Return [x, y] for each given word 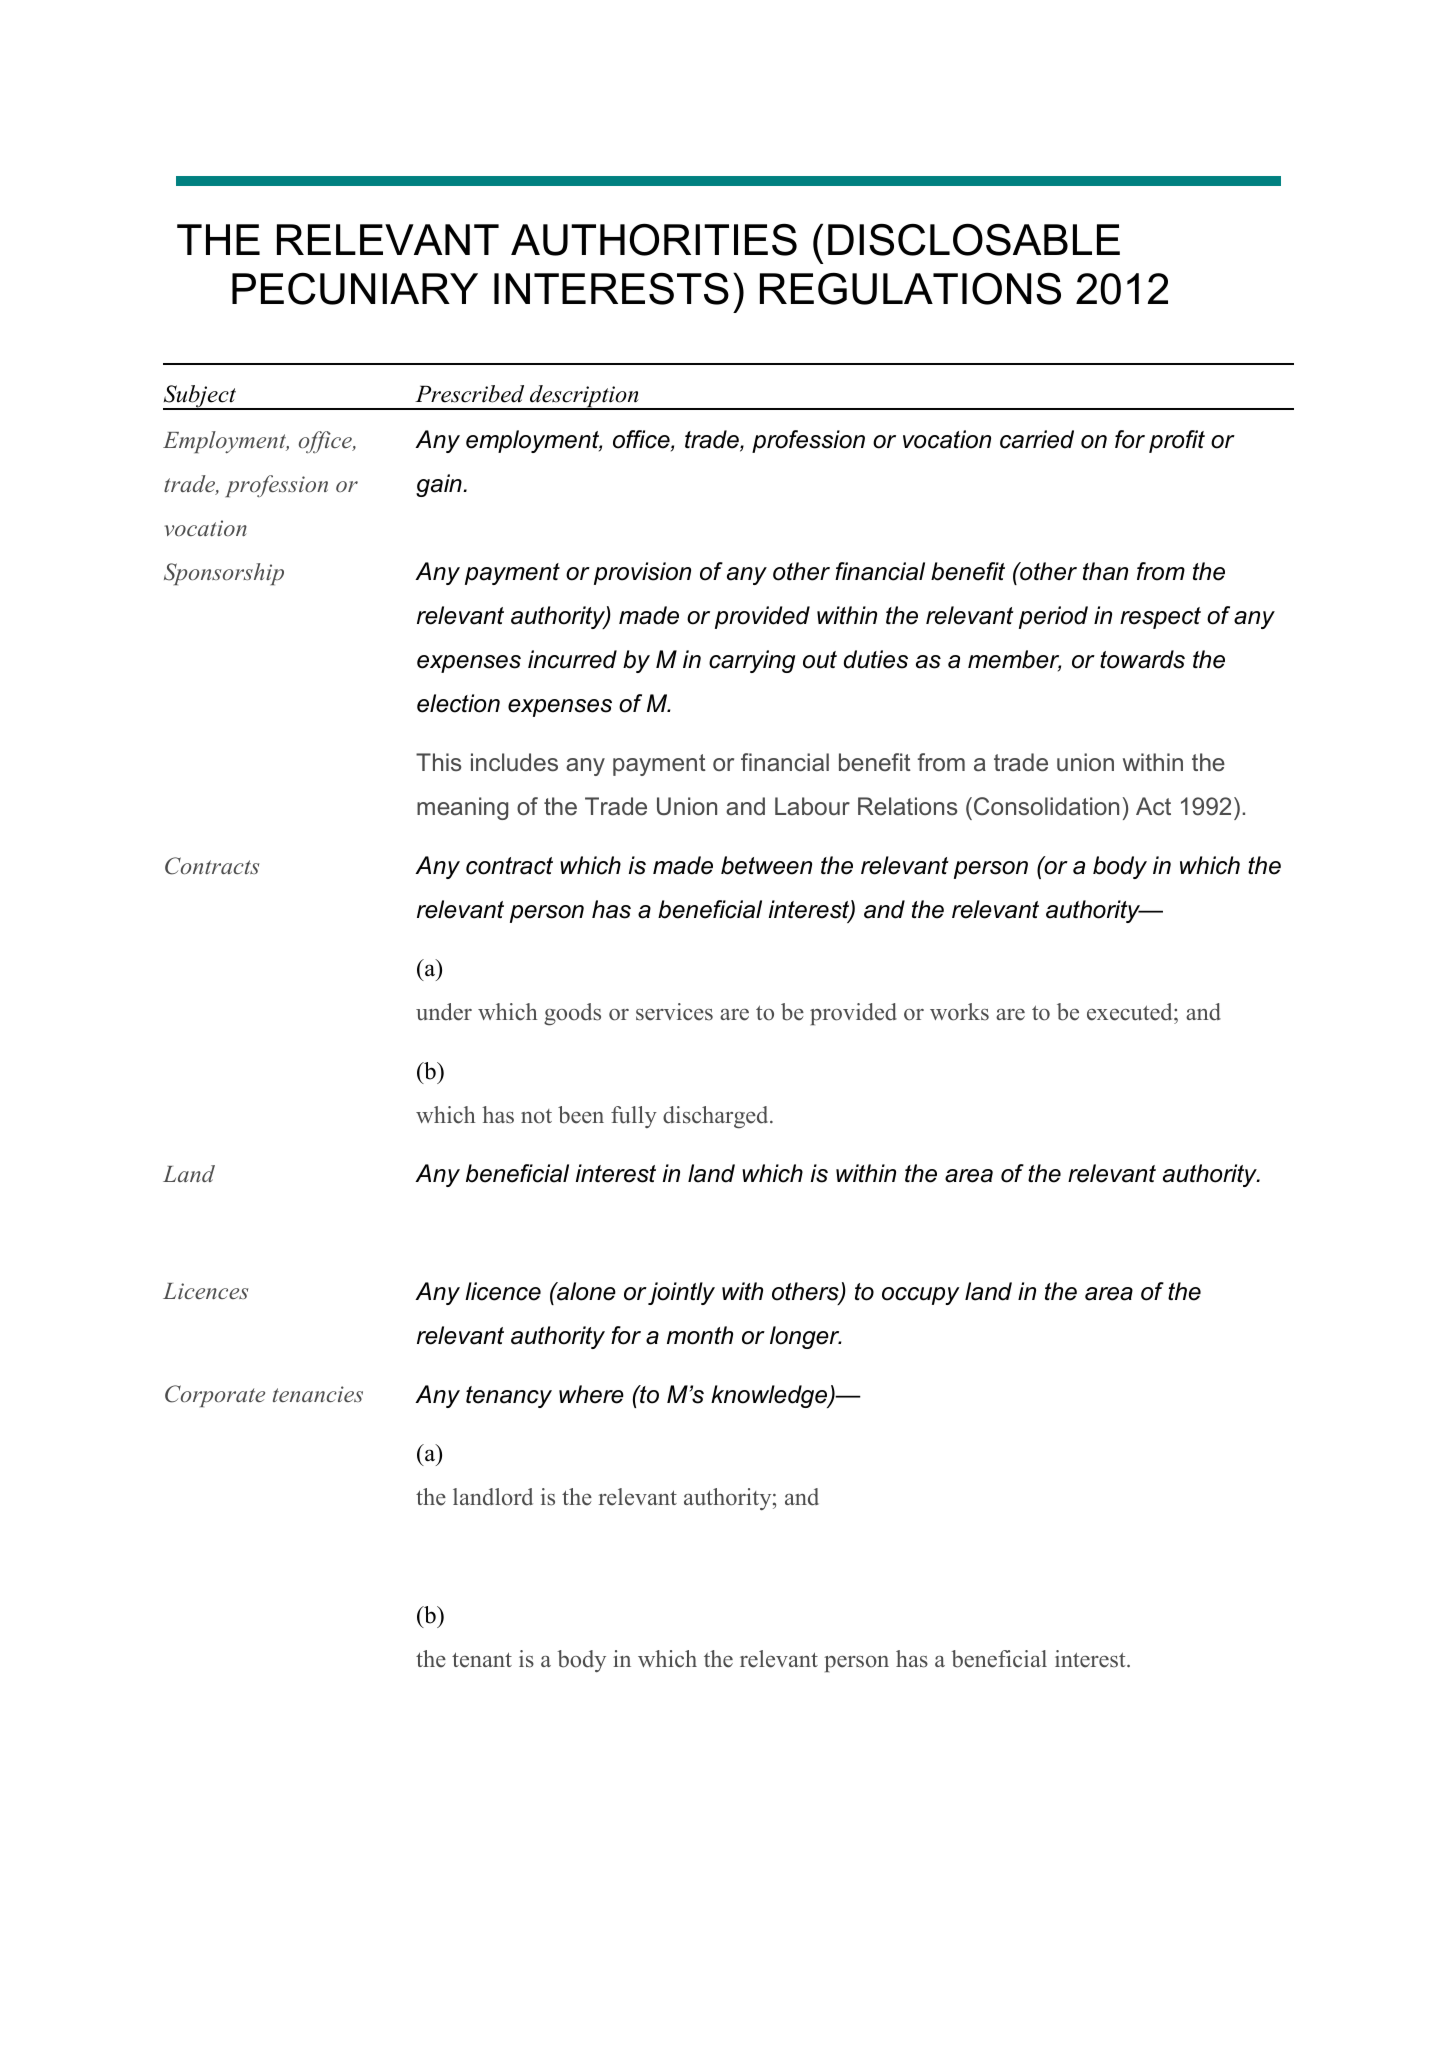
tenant [482, 1660]
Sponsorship [224, 574]
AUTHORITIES [654, 240]
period [1053, 617]
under [444, 1012]
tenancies [318, 1394]
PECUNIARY [355, 289]
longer [805, 1337]
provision [642, 573]
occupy [921, 1296]
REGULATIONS [910, 289]
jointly [681, 1293]
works [959, 1012]
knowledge [770, 1396]
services [674, 1012]
